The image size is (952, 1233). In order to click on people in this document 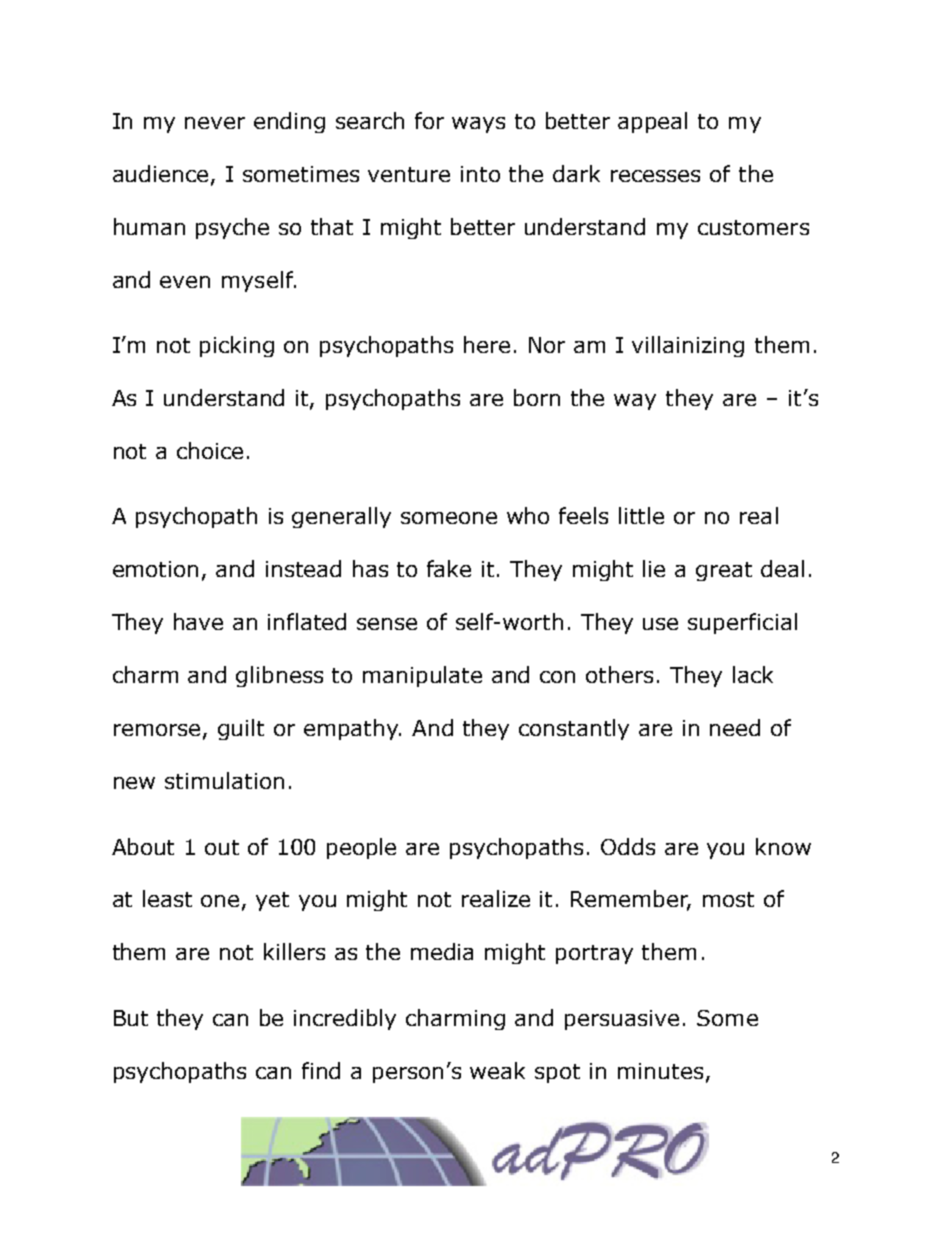, I will do `click(361, 848)`.
